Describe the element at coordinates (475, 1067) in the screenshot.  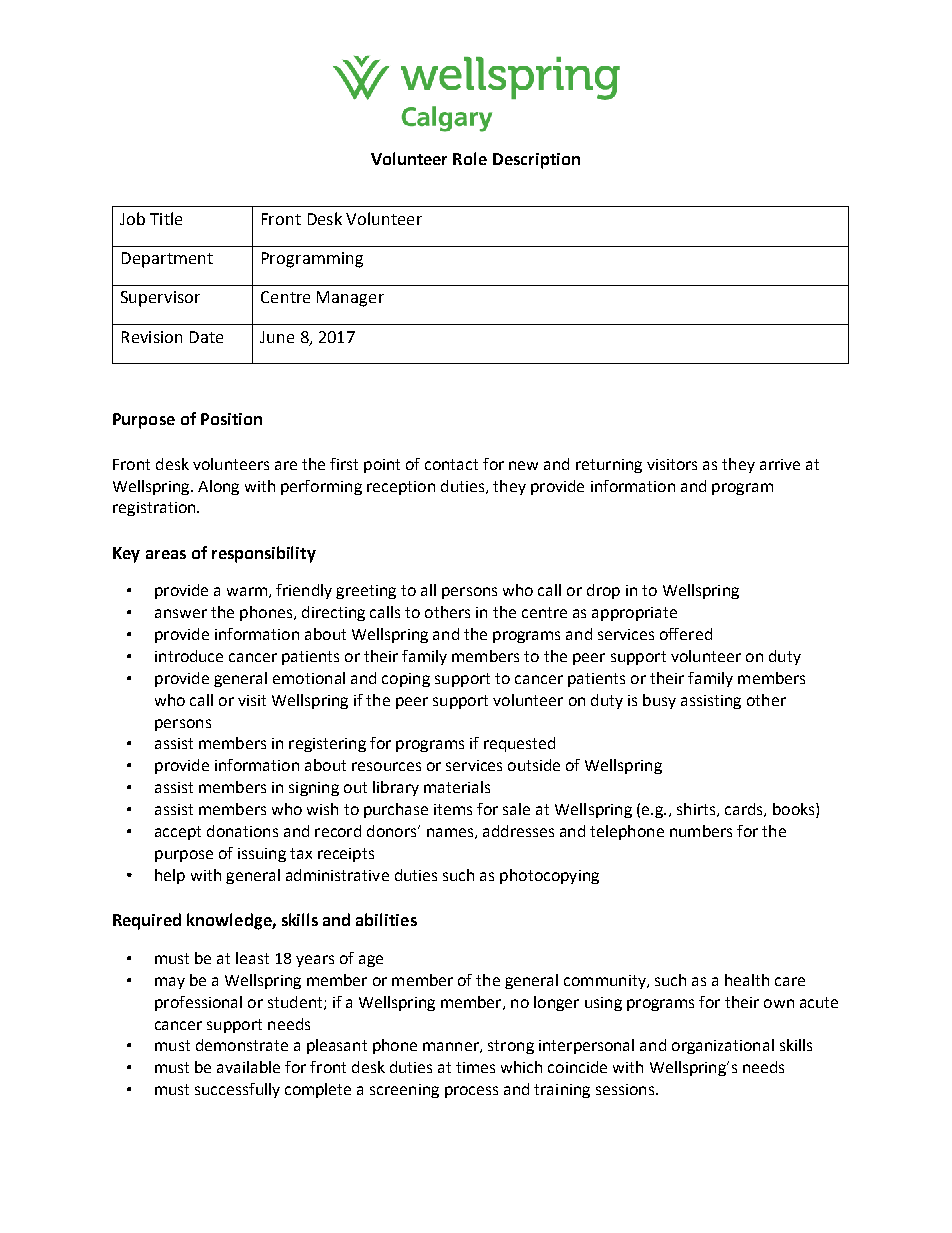
I see `times` at that location.
